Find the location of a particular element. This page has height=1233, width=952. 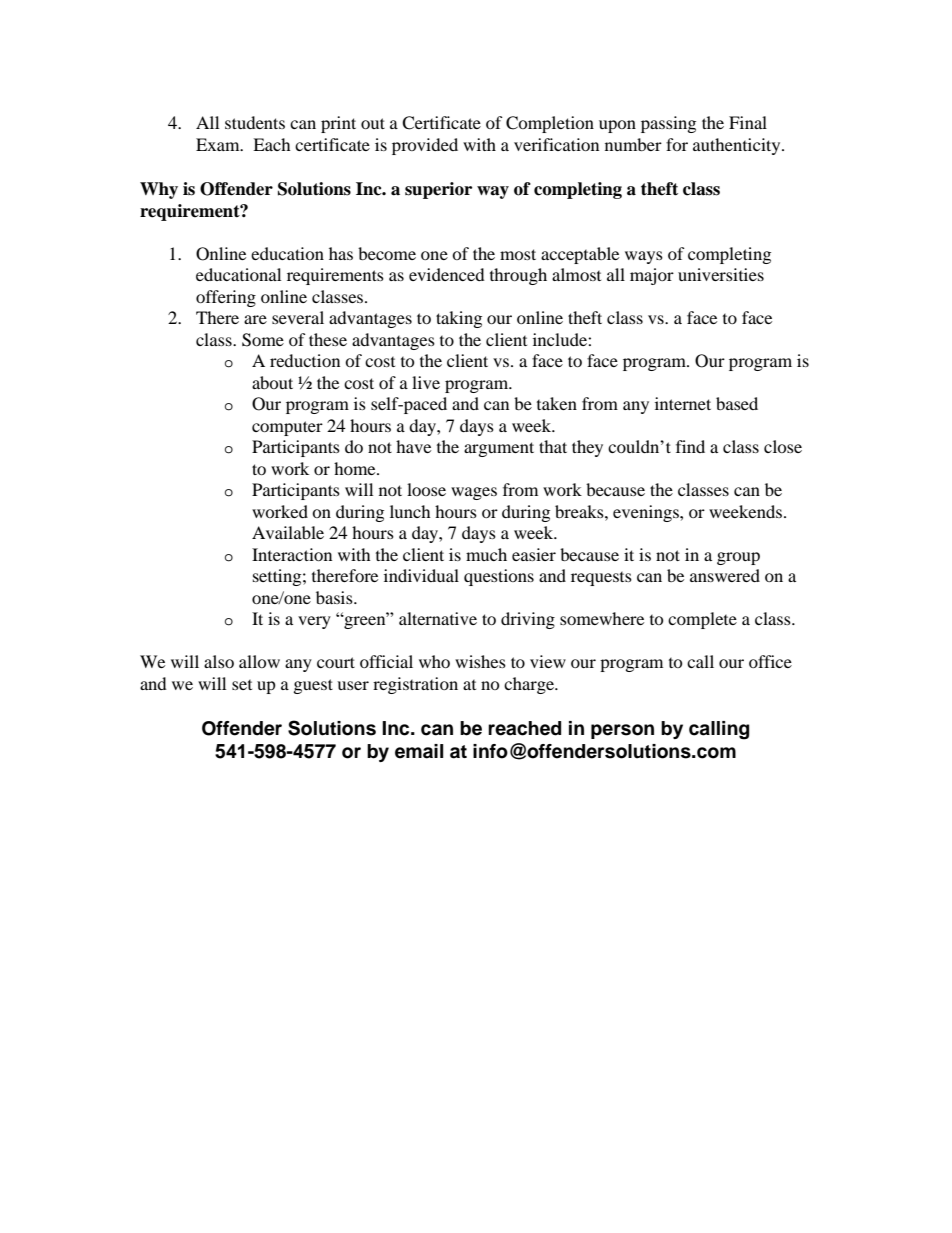

argument is located at coordinates (499, 449).
